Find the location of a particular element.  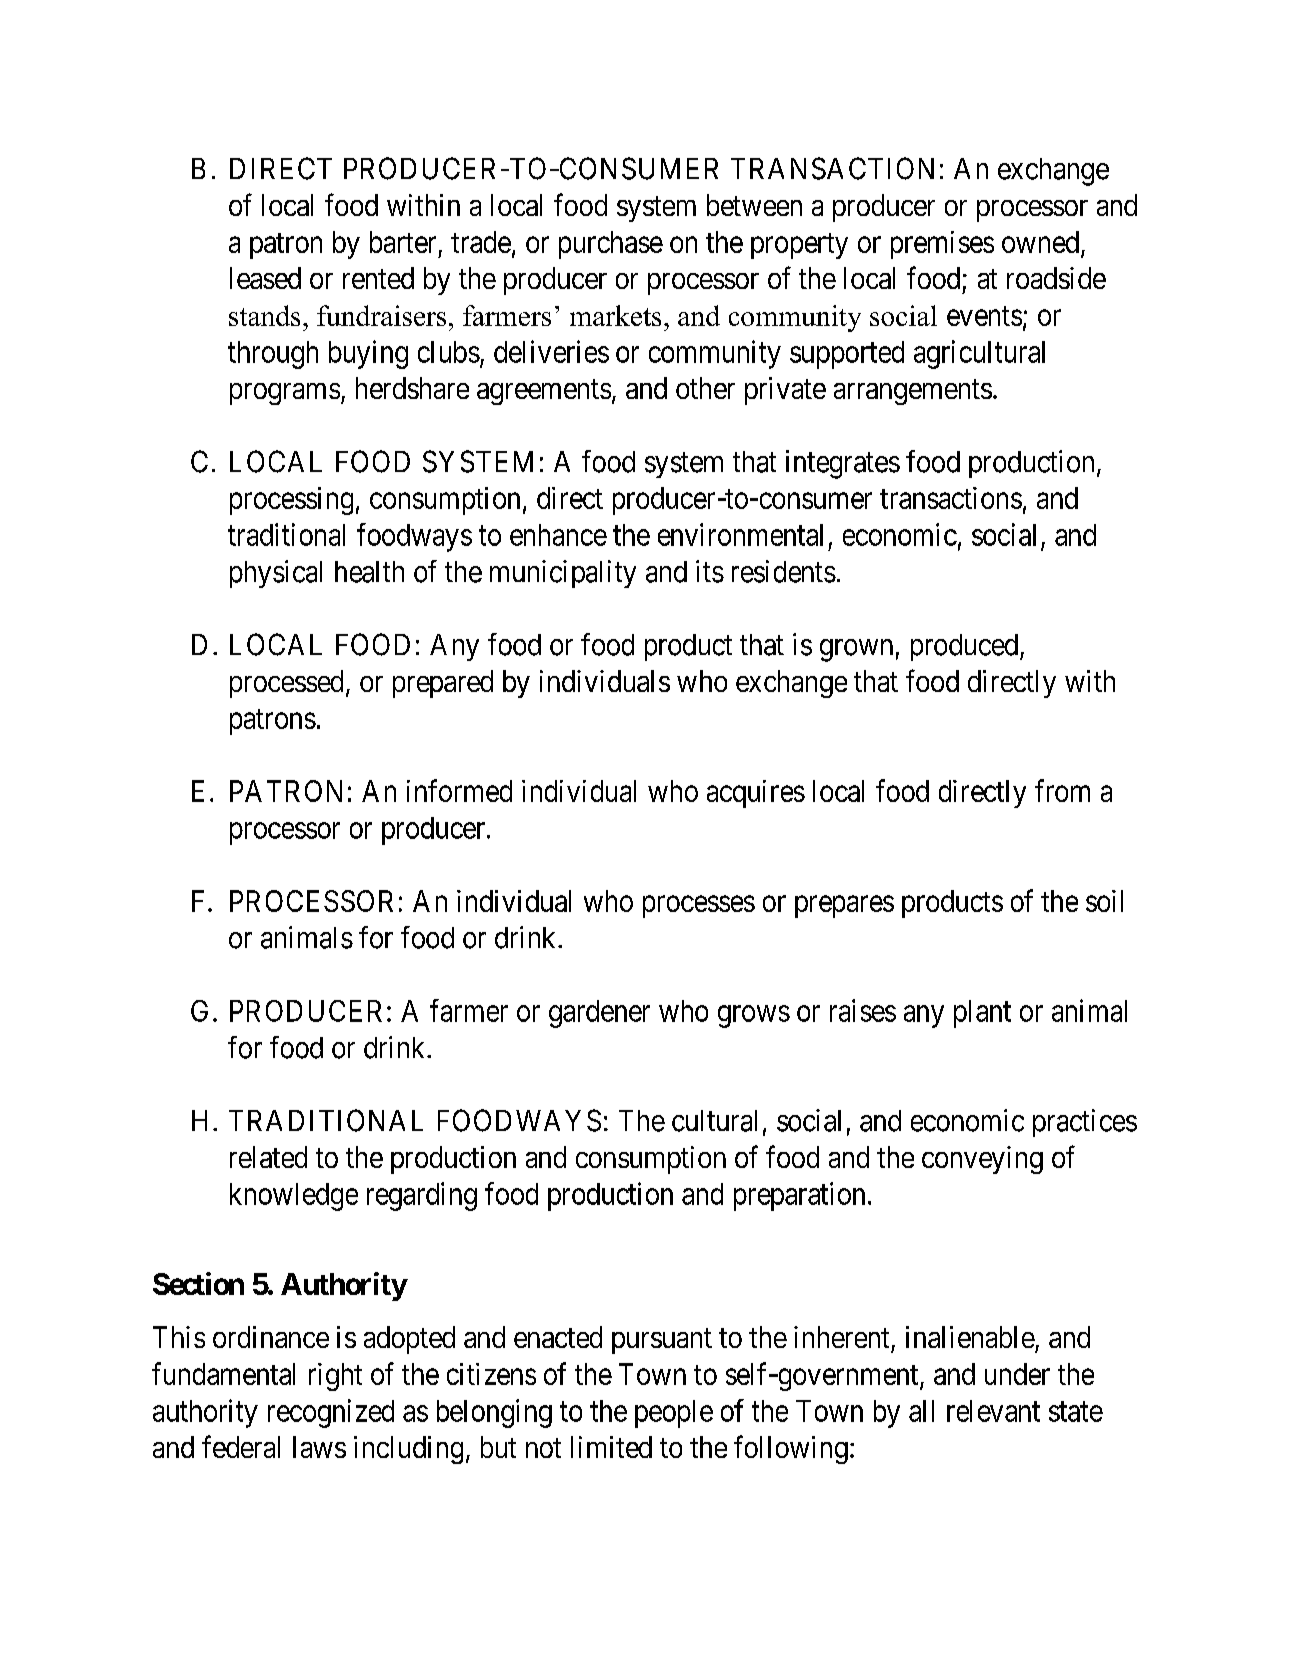

acquires is located at coordinates (756, 794).
